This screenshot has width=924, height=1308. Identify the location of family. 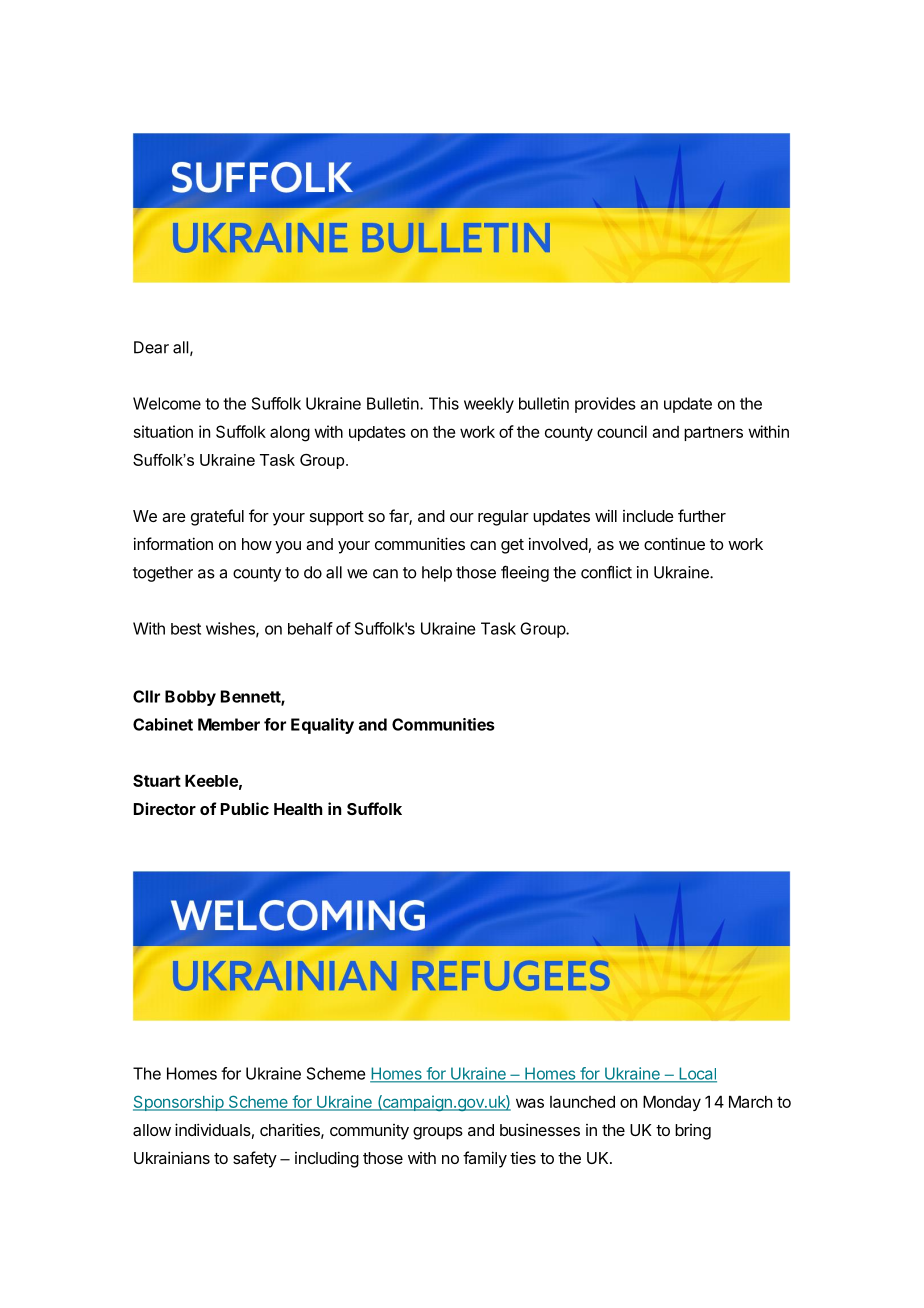
(485, 1159).
